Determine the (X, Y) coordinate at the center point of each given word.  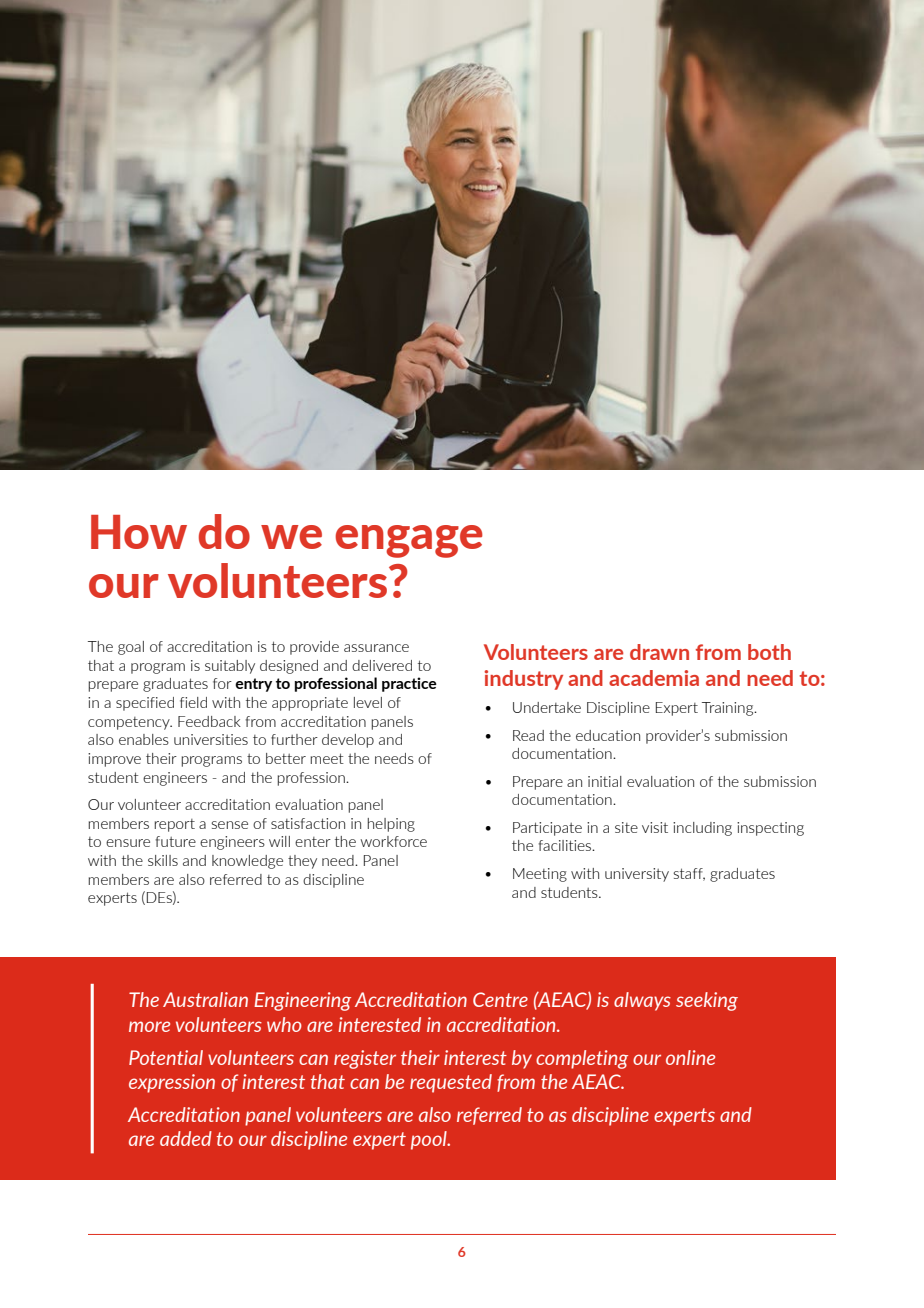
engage (409, 541)
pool (430, 1140)
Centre (500, 999)
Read (528, 735)
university (637, 875)
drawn (659, 652)
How (139, 532)
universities (211, 739)
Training (729, 709)
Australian (205, 999)
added (186, 1138)
